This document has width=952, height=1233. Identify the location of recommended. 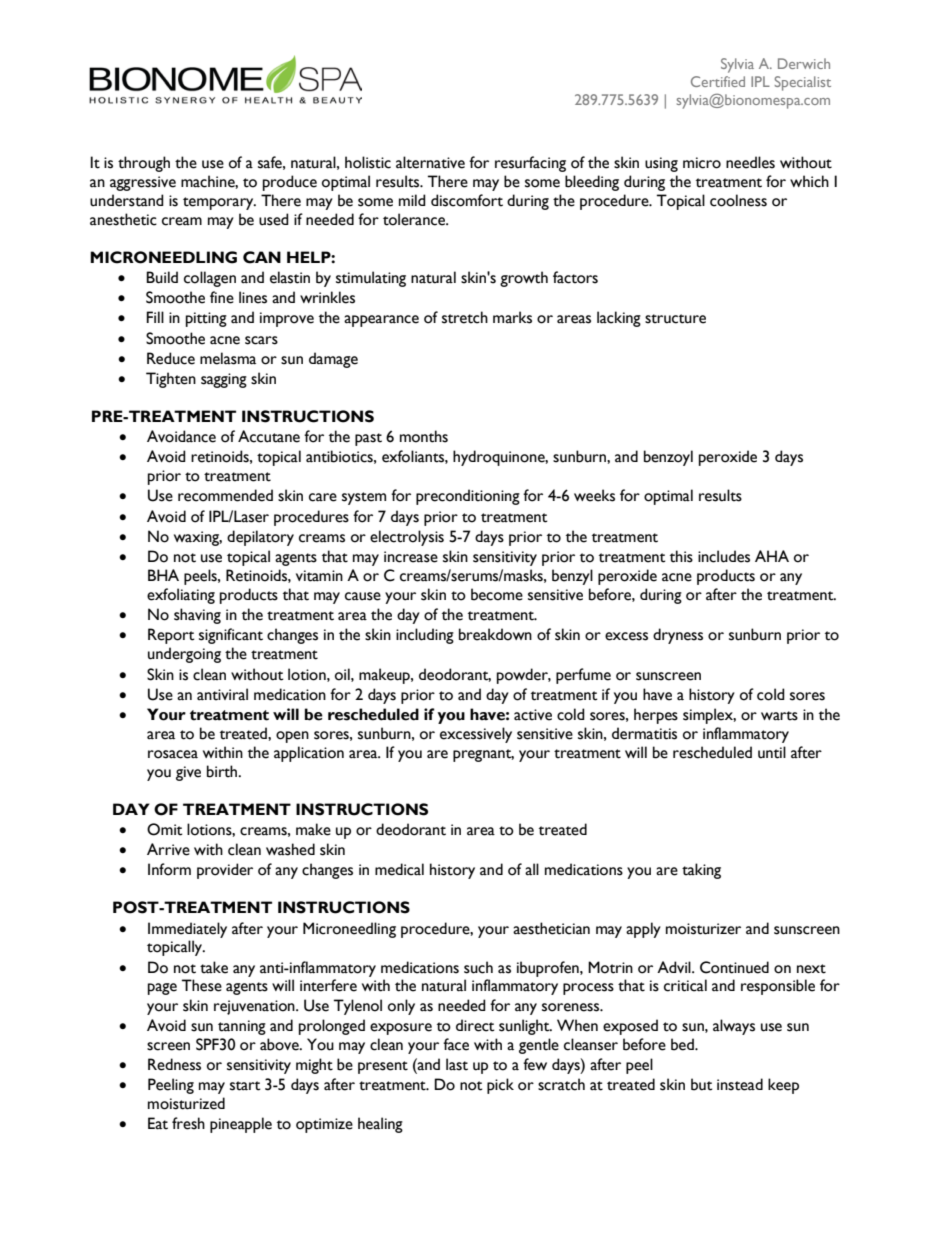
(225, 495).
